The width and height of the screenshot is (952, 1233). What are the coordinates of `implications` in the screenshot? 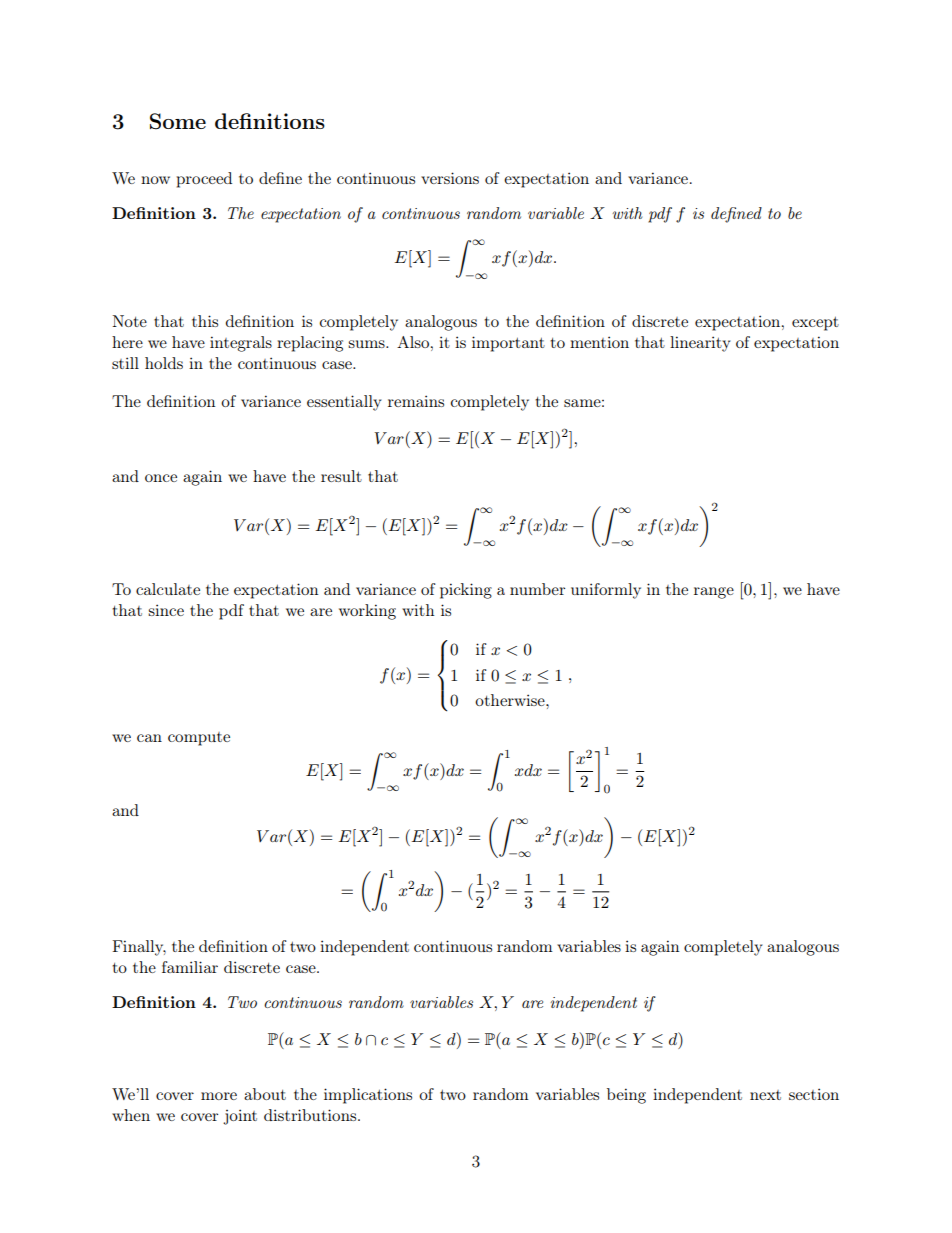 It's located at (368, 1096).
